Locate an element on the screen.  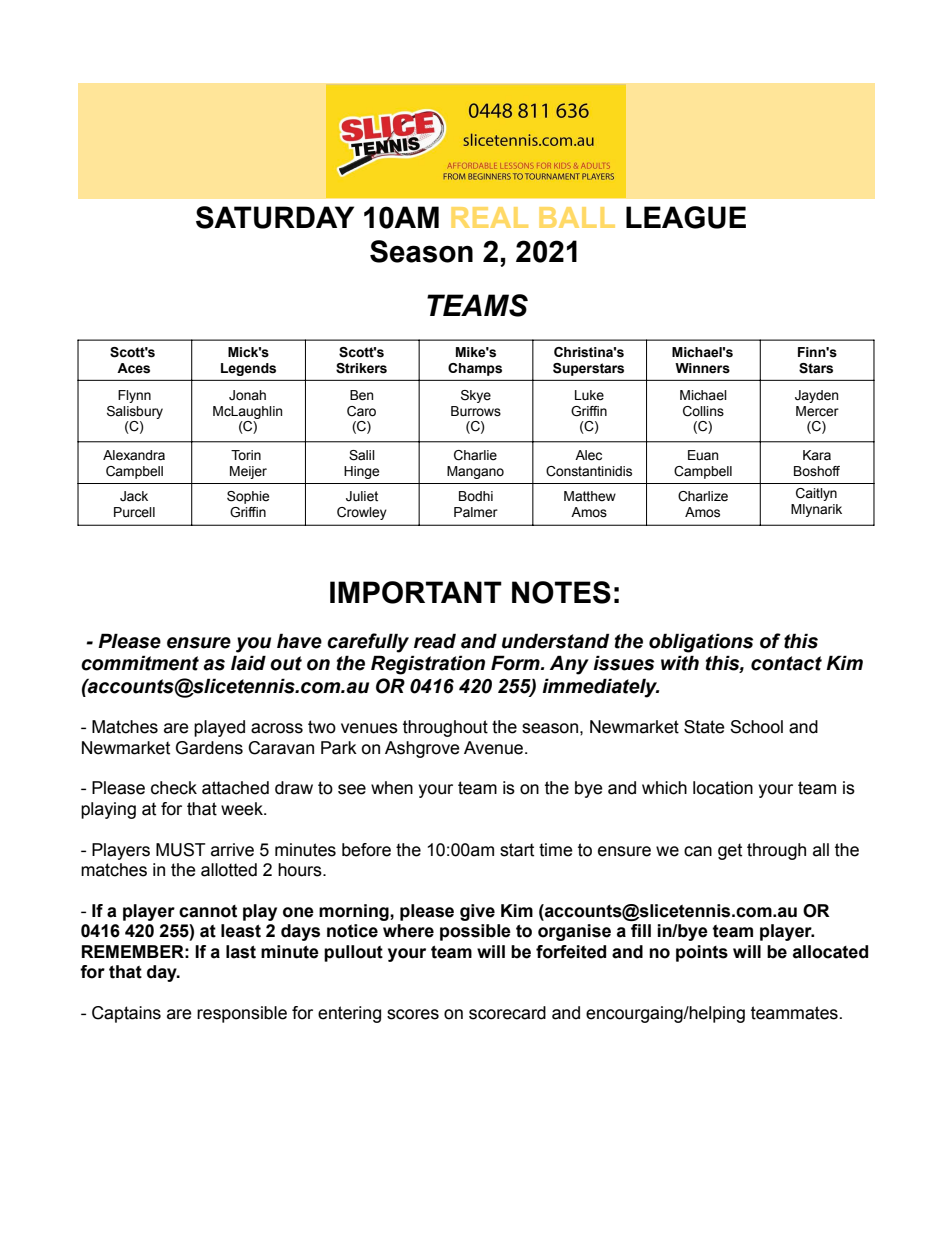
LEAGUE is located at coordinates (686, 217).
